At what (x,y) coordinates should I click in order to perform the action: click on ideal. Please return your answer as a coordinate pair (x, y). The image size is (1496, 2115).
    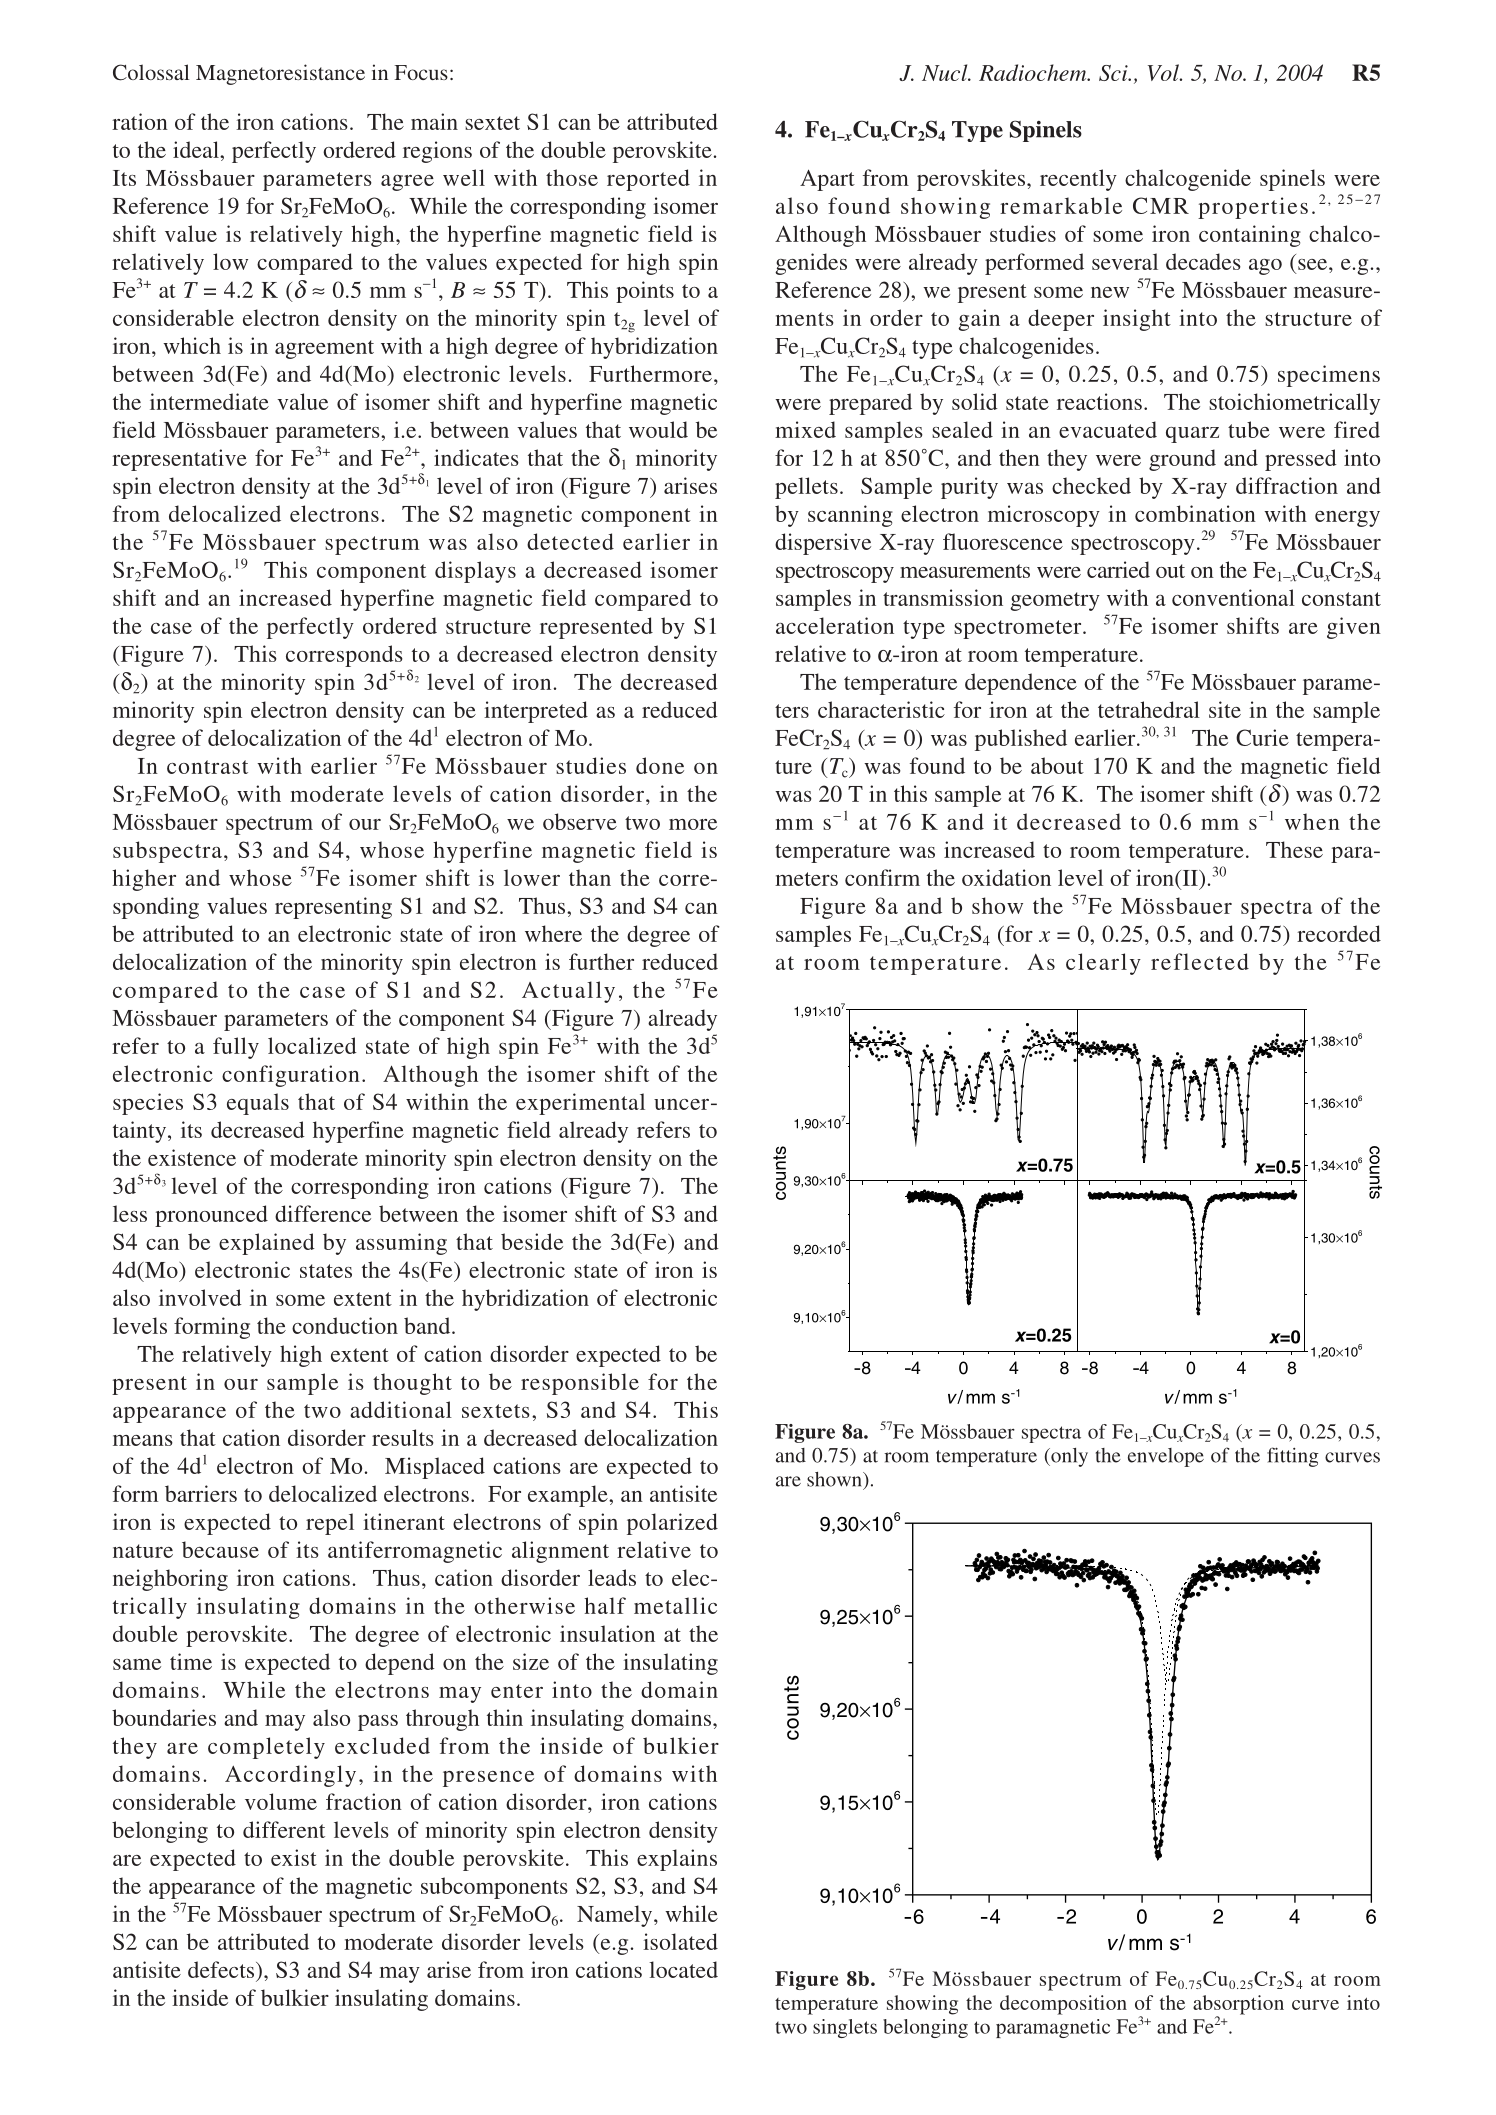
    Looking at the image, I should click on (197, 149).
